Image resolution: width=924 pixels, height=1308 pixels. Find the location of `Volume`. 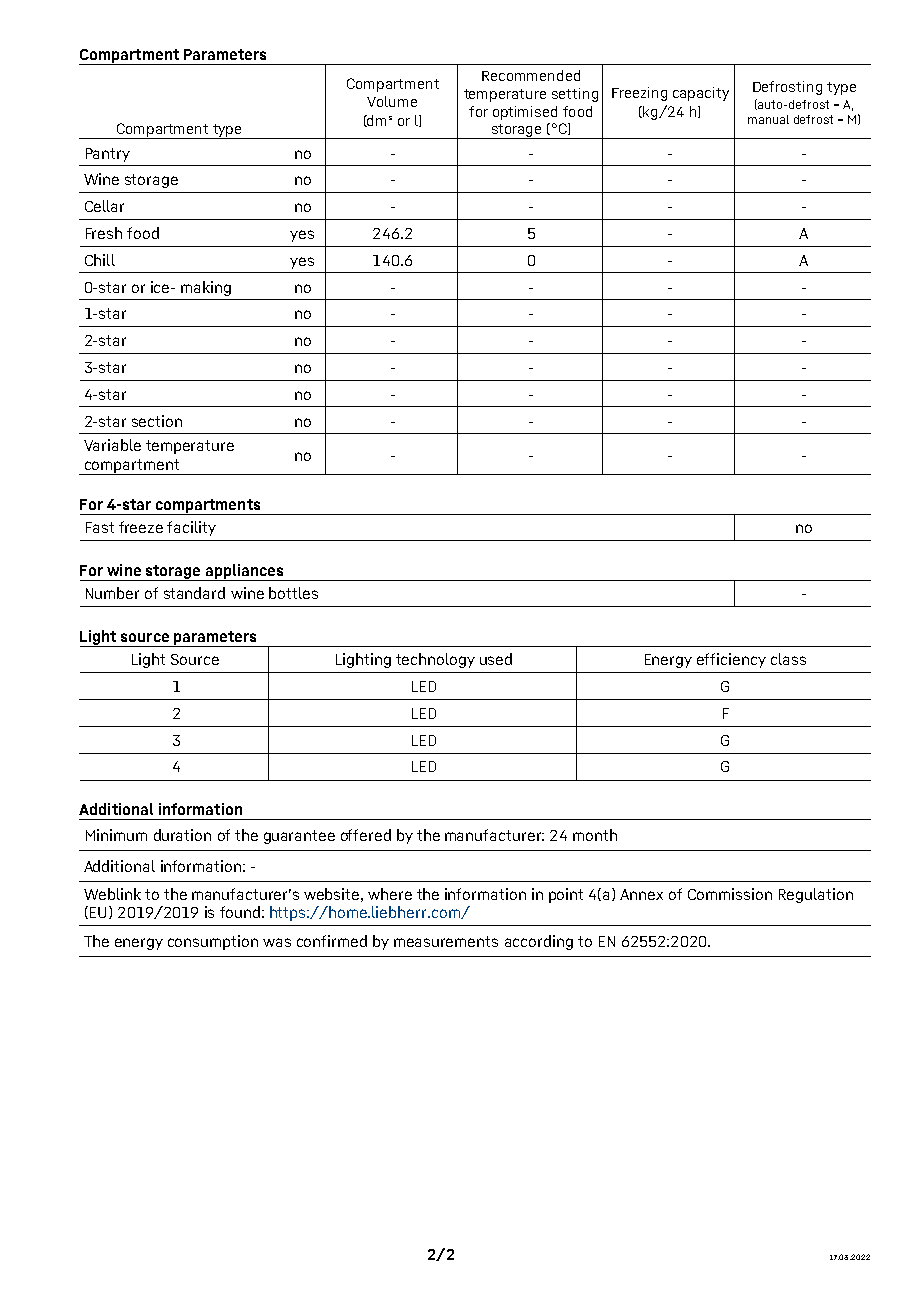

Volume is located at coordinates (392, 101).
